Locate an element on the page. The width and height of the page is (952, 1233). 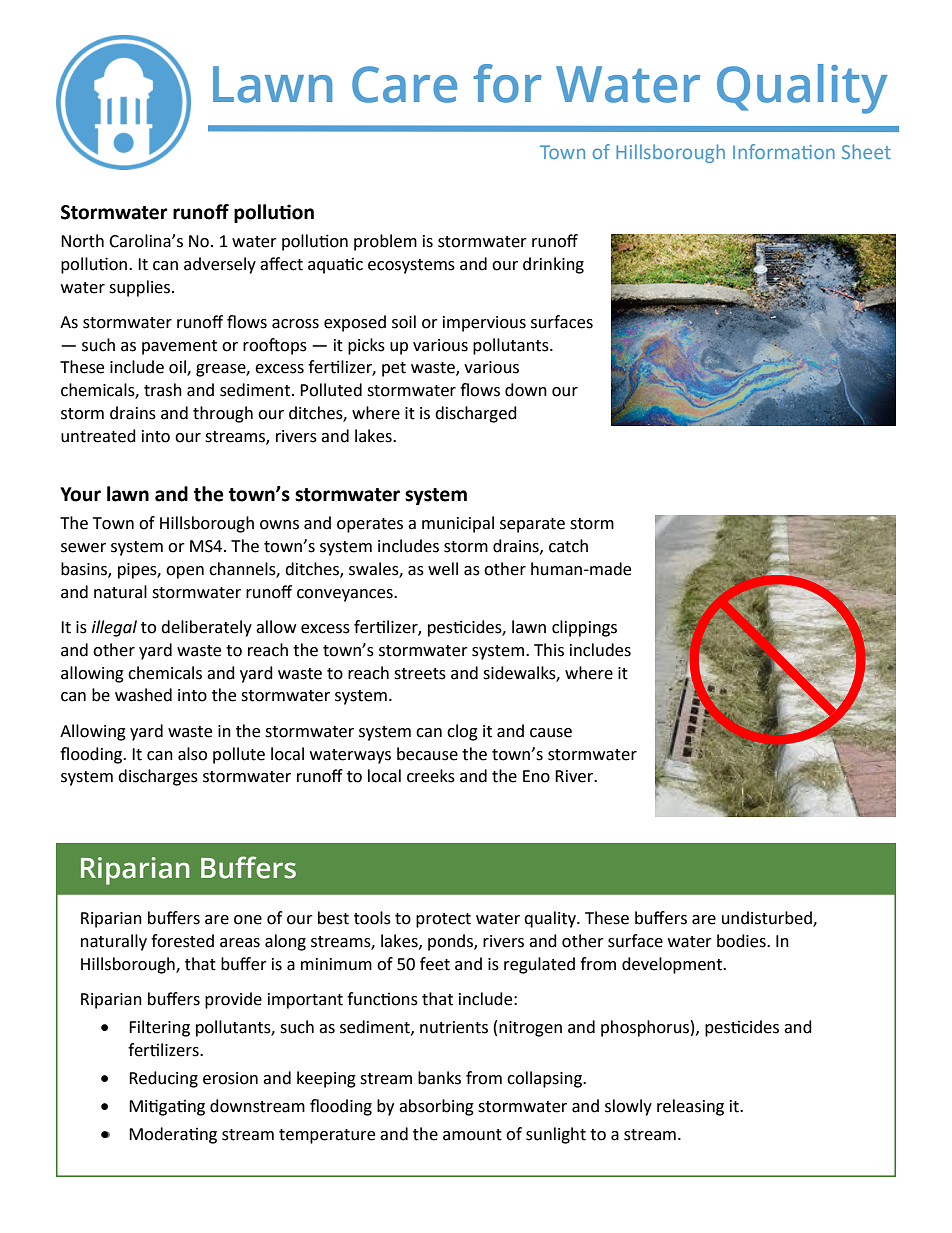
Care is located at coordinates (404, 84).
